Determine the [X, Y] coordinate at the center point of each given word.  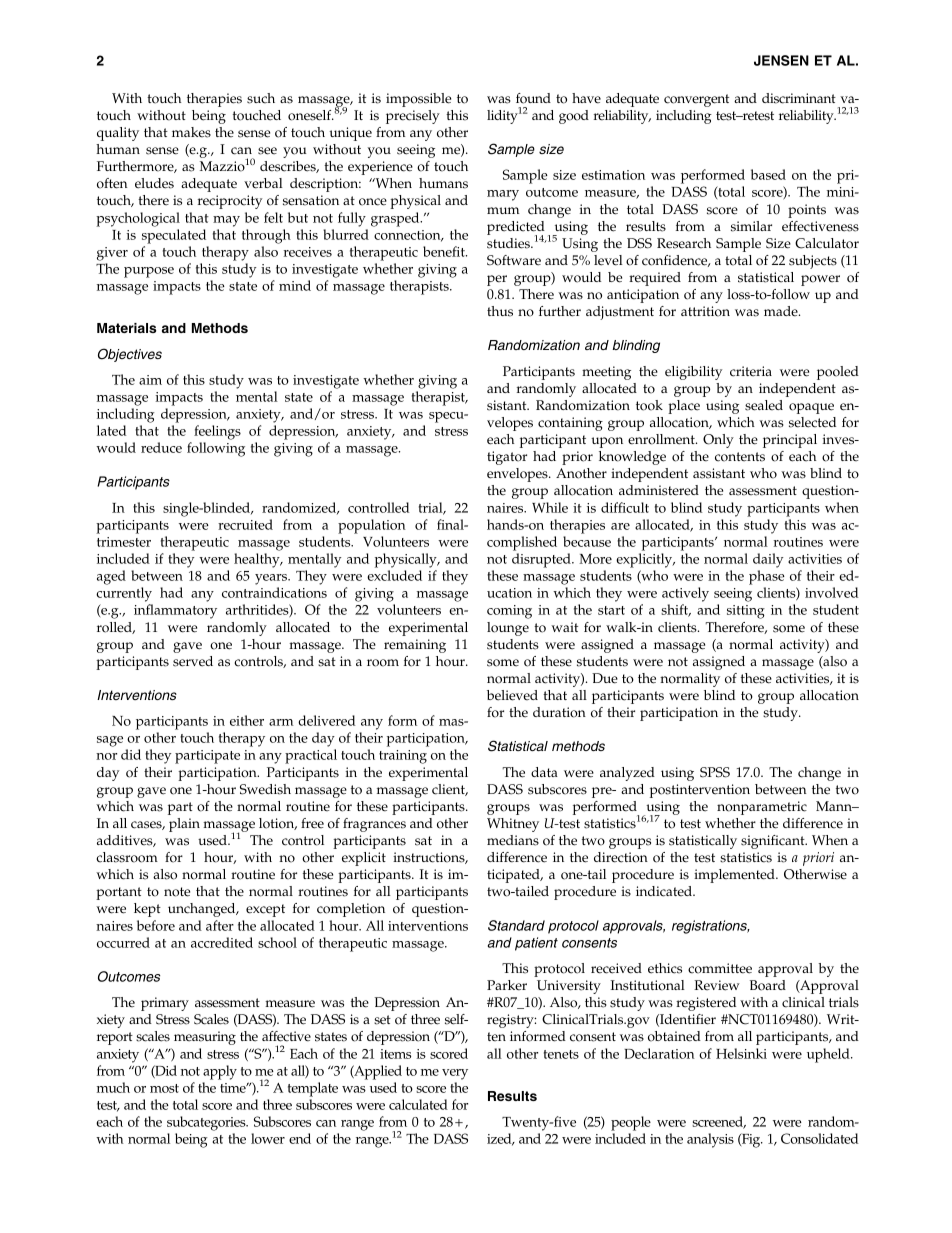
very [455, 1074]
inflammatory [175, 611]
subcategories [207, 1123]
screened [719, 1122]
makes [191, 132]
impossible [418, 100]
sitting [746, 612]
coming [509, 612]
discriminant [799, 98]
